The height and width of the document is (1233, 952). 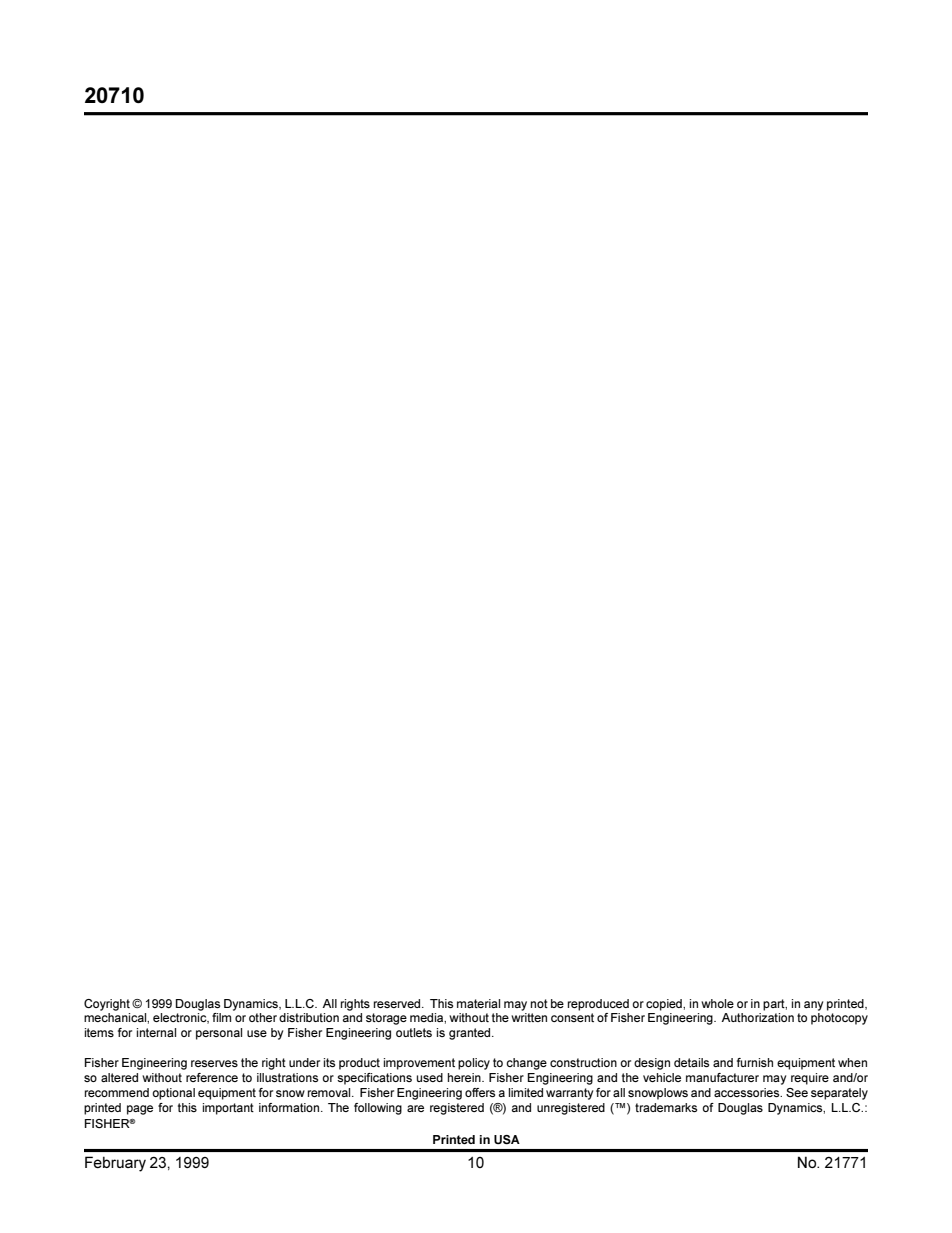 I want to click on material, so click(x=478, y=1003).
